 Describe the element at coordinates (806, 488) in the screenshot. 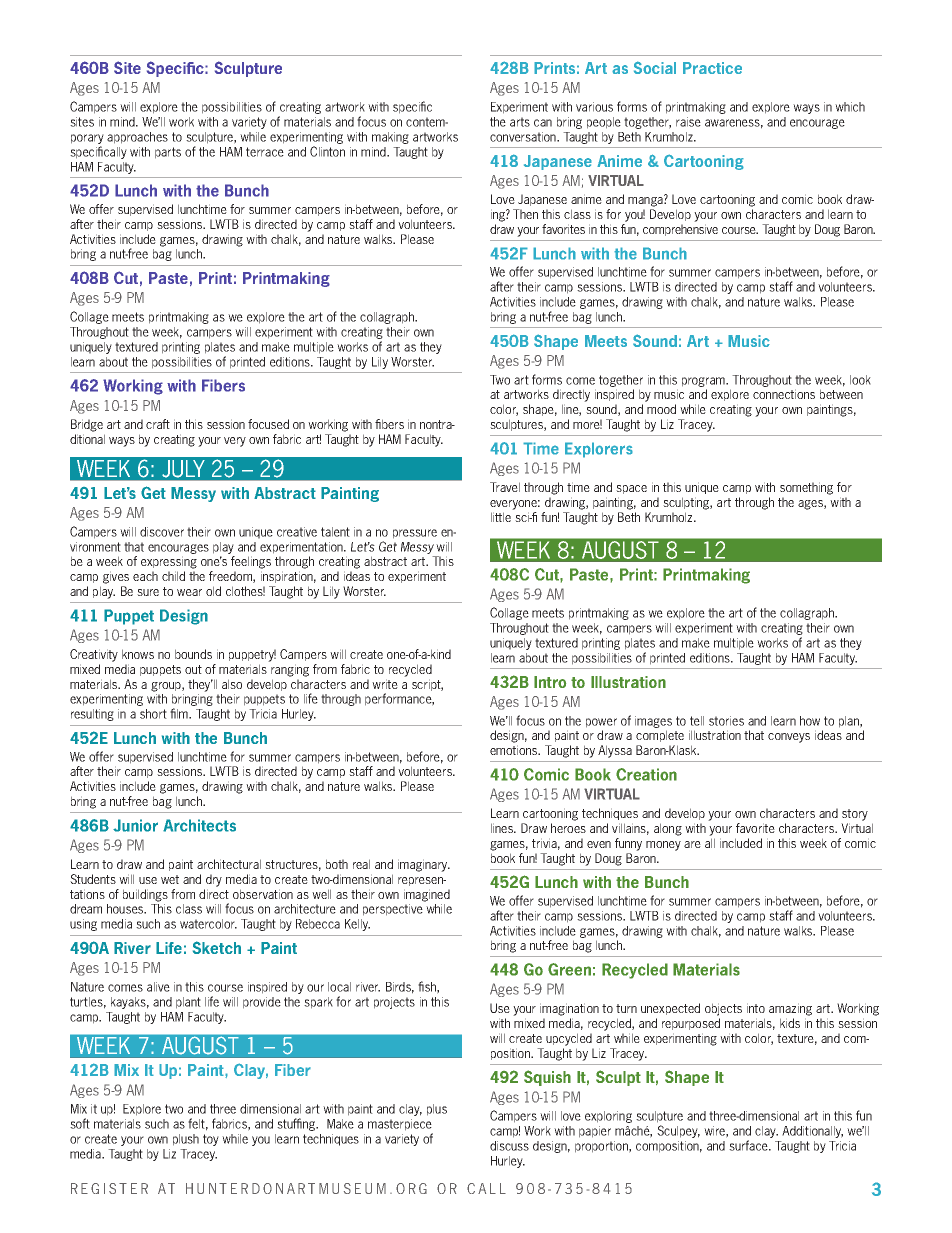

I see `something` at that location.
